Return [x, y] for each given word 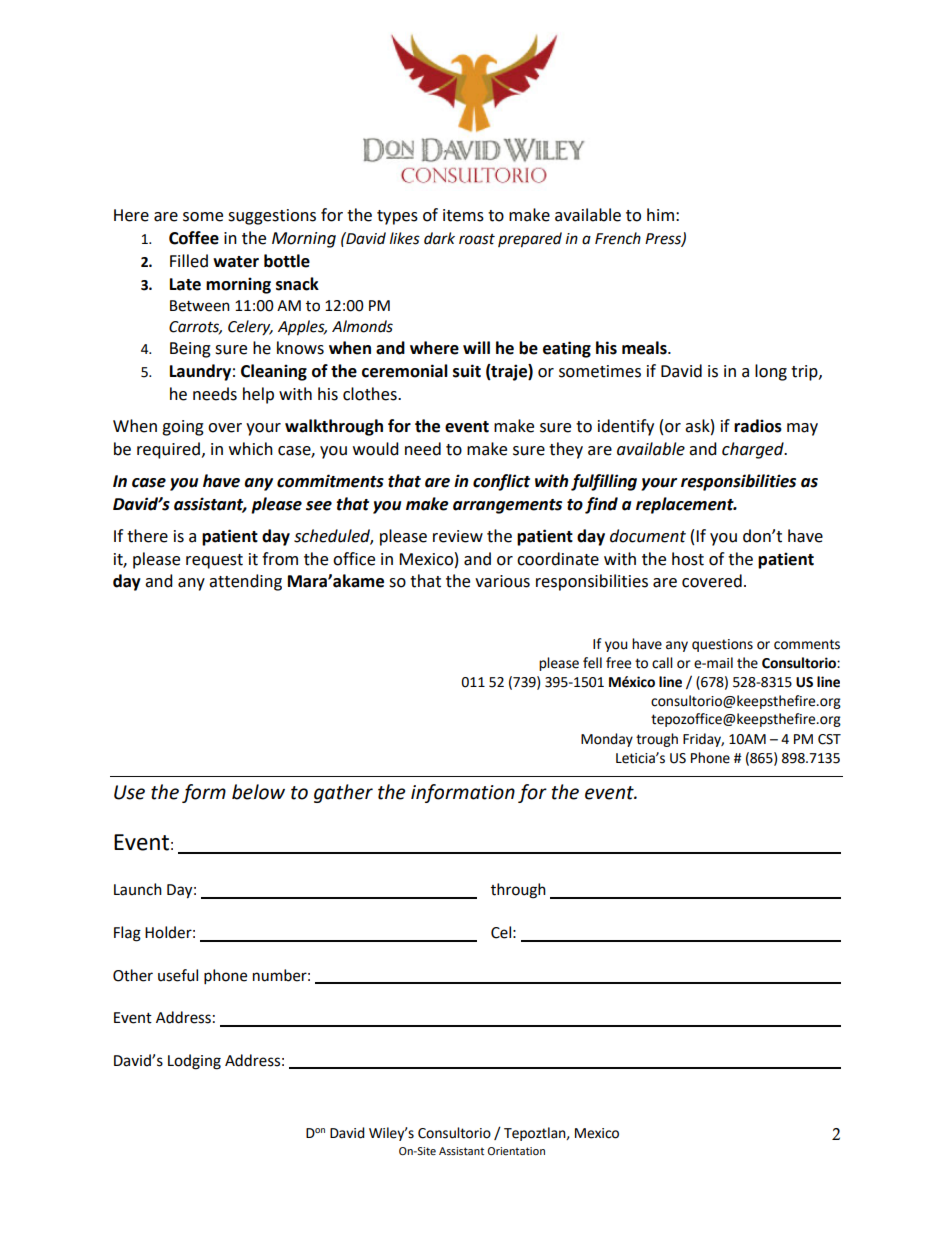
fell [592, 663]
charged [754, 450]
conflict [501, 482]
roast [477, 239]
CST [829, 739]
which [251, 449]
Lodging [194, 1062]
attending [245, 582]
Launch [138, 889]
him [660, 214]
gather [343, 793]
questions [722, 645]
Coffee [194, 238]
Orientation [516, 1151]
